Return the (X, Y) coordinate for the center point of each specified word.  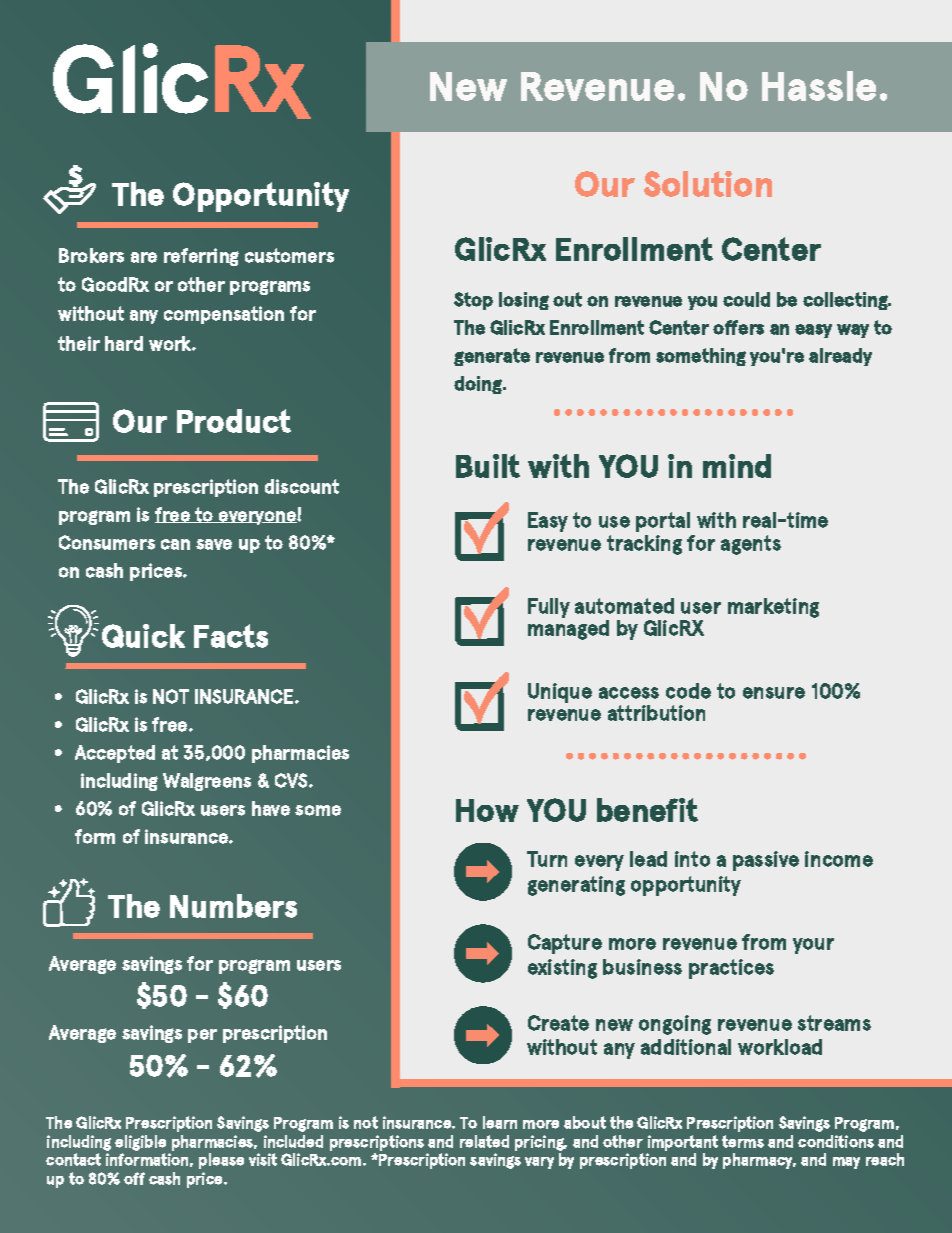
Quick (143, 636)
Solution (708, 184)
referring (201, 257)
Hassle (819, 86)
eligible (140, 1143)
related (484, 1141)
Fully (549, 608)
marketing (773, 608)
